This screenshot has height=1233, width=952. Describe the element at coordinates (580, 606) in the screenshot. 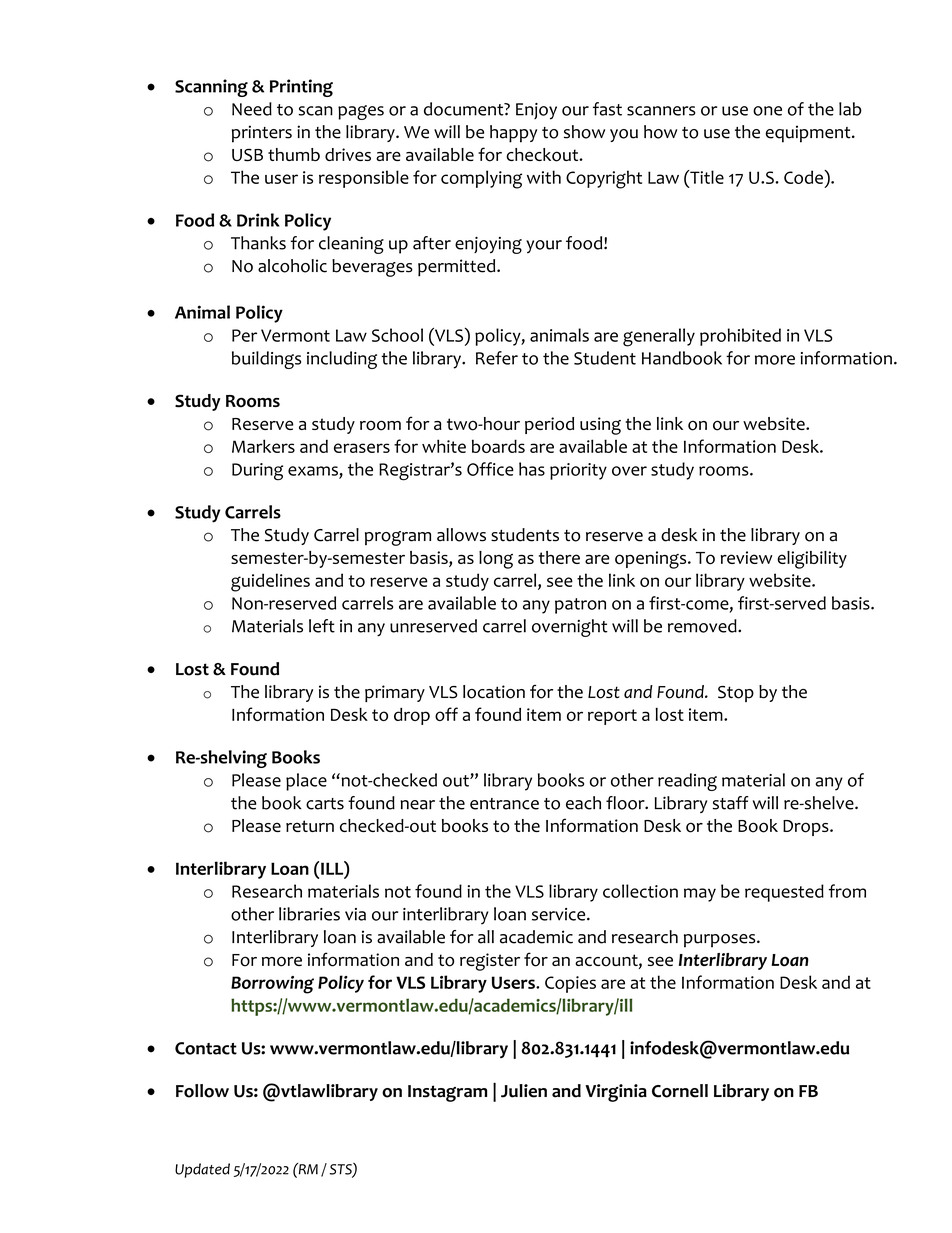

I see `patron` at that location.
